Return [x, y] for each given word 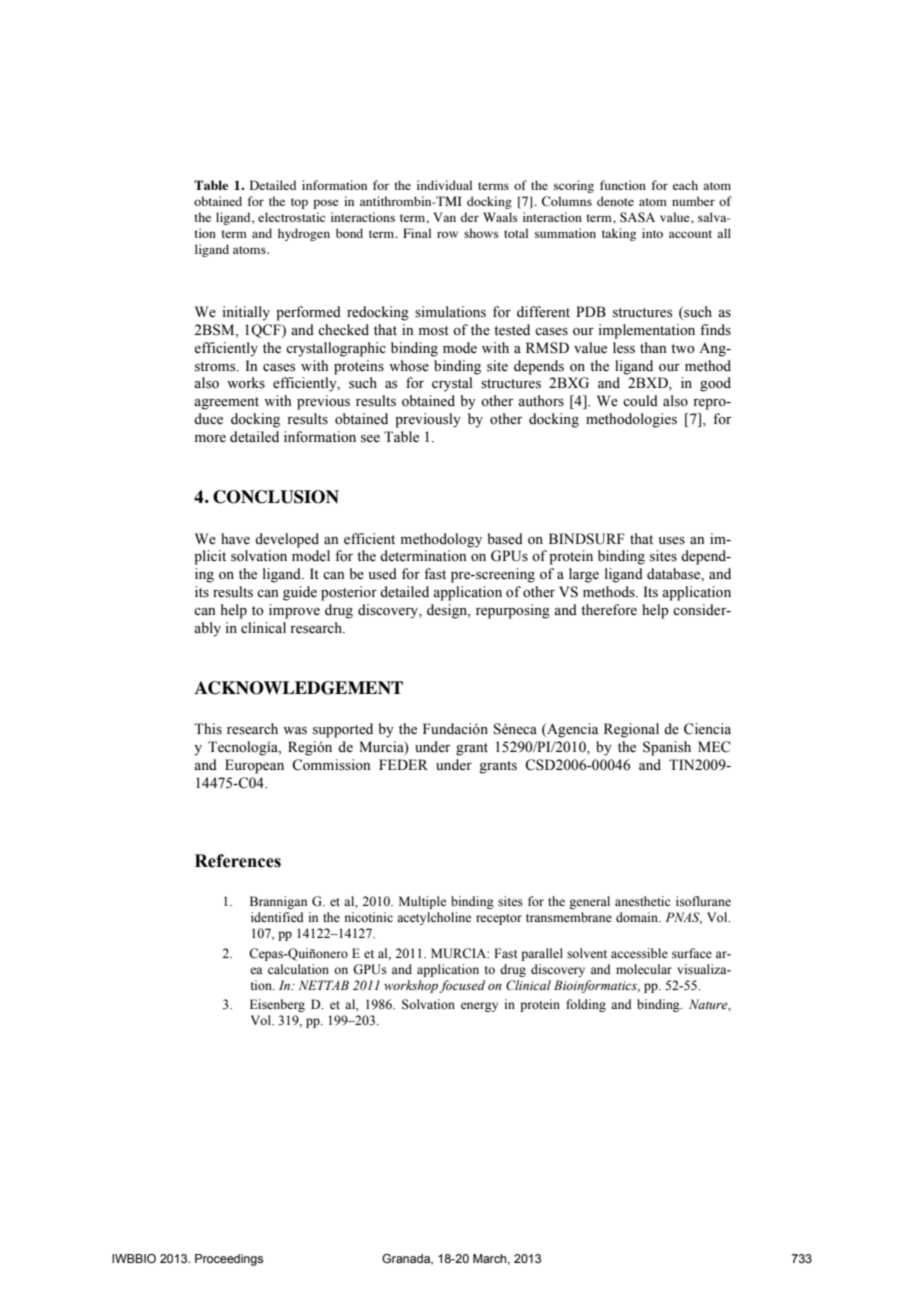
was [295, 731]
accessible [639, 953]
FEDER [403, 764]
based [505, 539]
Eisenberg [277, 1005]
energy [479, 1007]
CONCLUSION [276, 497]
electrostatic [291, 217]
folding [586, 1005]
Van [444, 217]
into [652, 233]
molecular [644, 969]
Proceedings [229, 1260]
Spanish [667, 748]
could [640, 401]
